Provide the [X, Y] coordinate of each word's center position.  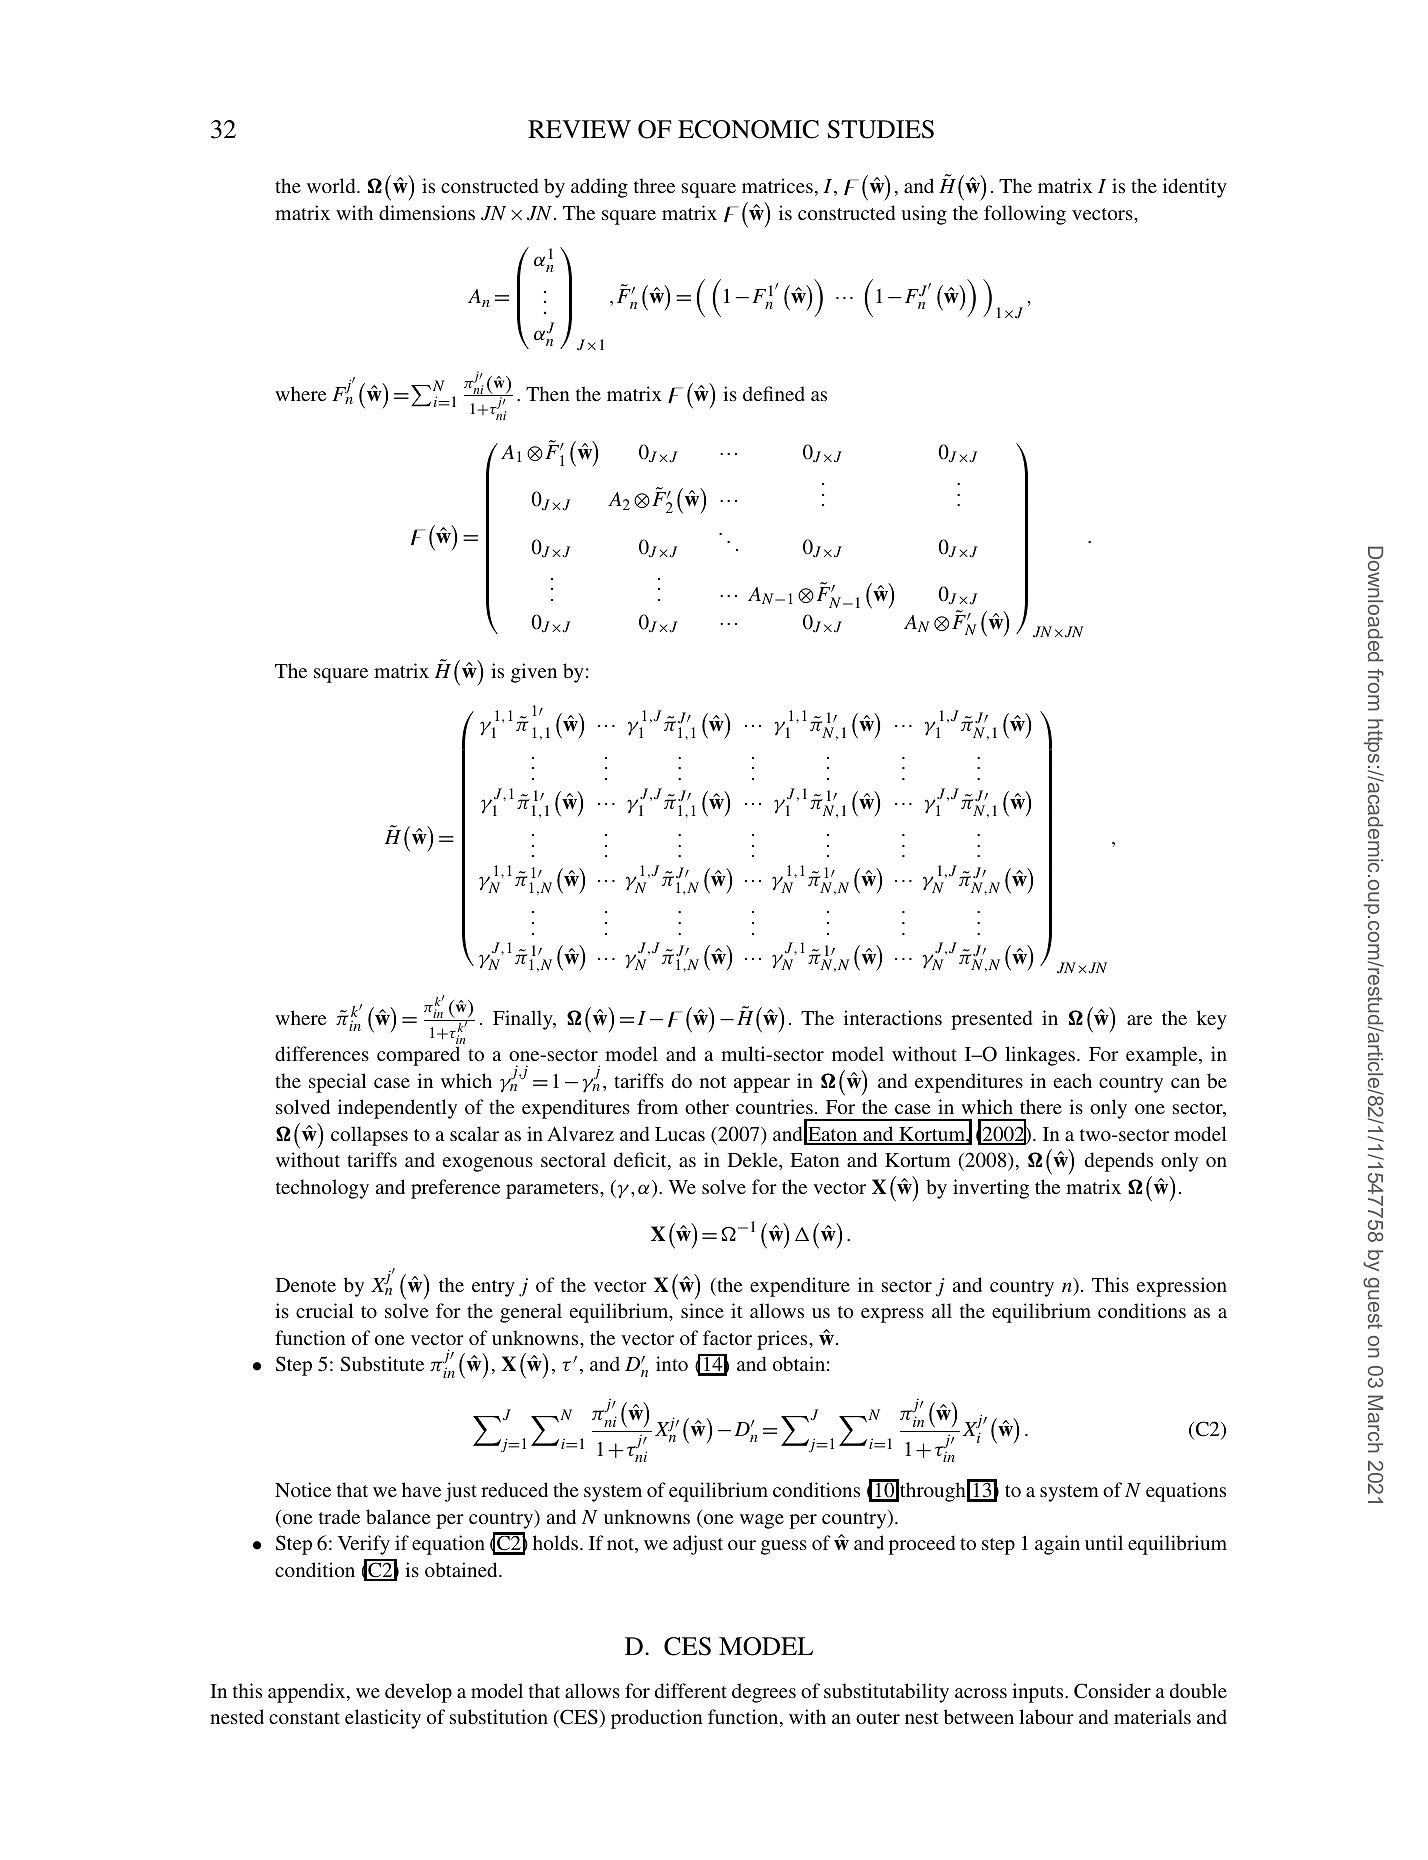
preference [455, 1189]
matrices [777, 185]
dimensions [427, 212]
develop [418, 1693]
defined [774, 393]
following [1025, 215]
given [534, 673]
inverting [991, 1189]
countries [774, 1106]
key [1212, 1020]
